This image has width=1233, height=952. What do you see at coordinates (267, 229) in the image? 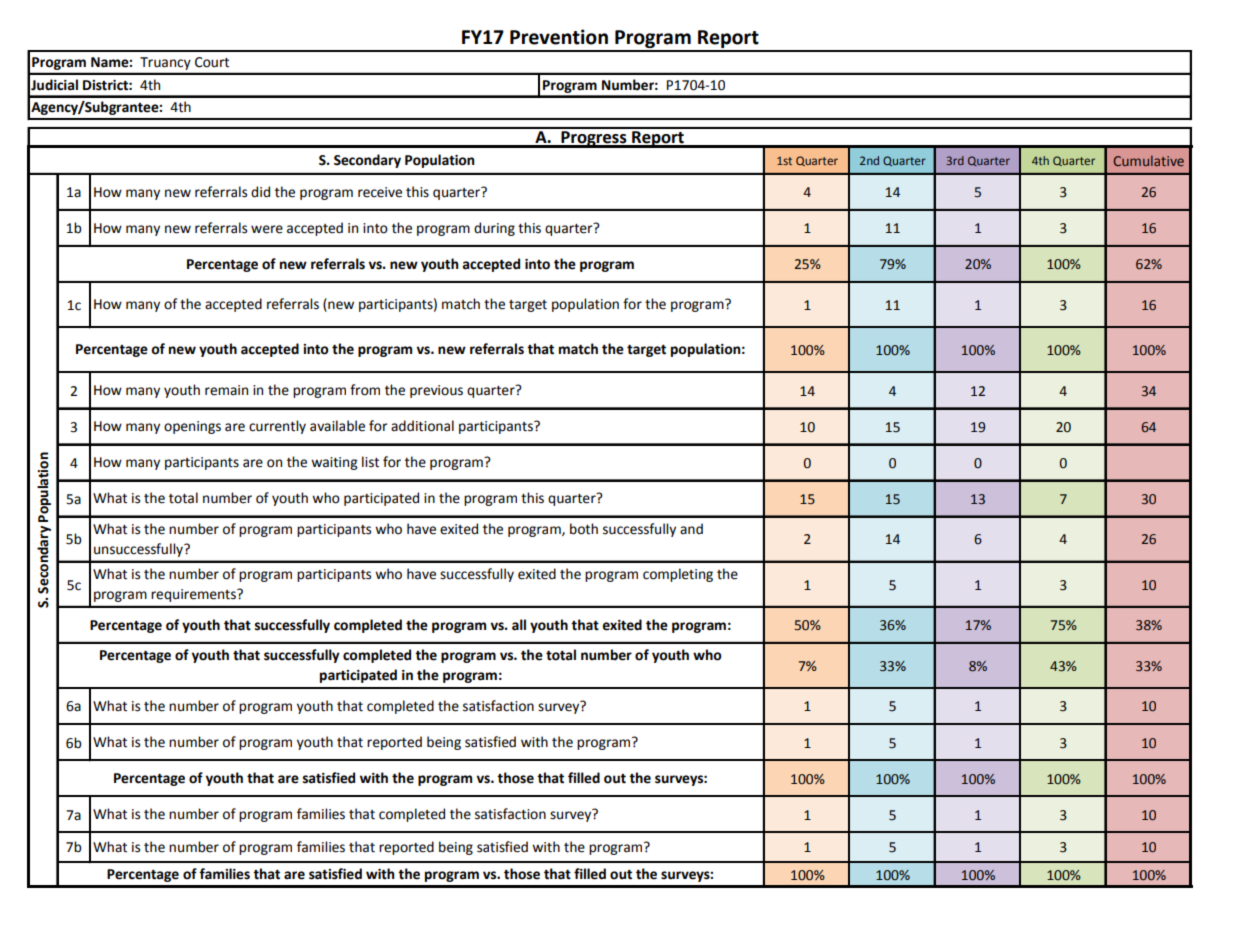
I see `were` at bounding box center [267, 229].
